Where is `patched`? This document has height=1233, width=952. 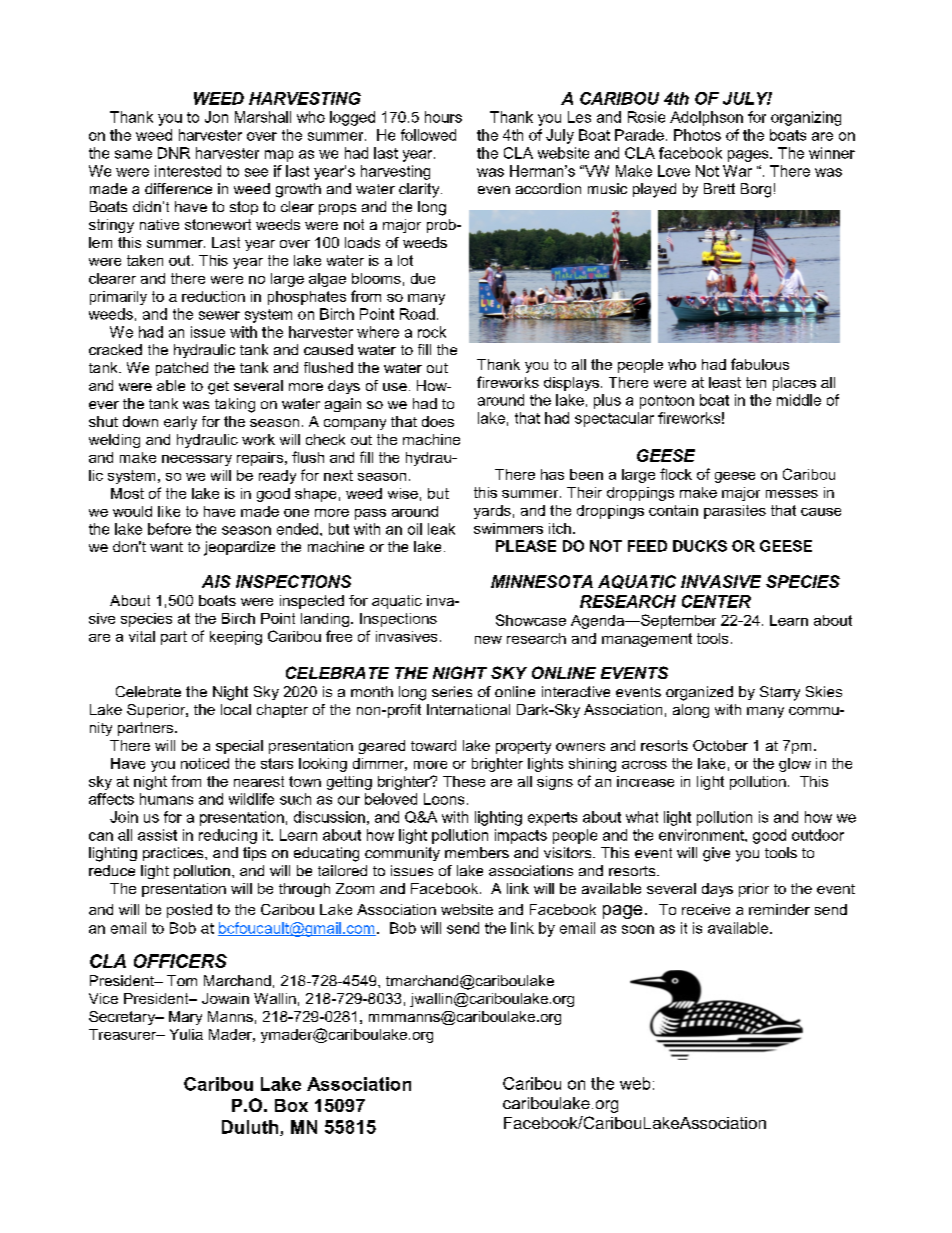 patched is located at coordinates (182, 369).
